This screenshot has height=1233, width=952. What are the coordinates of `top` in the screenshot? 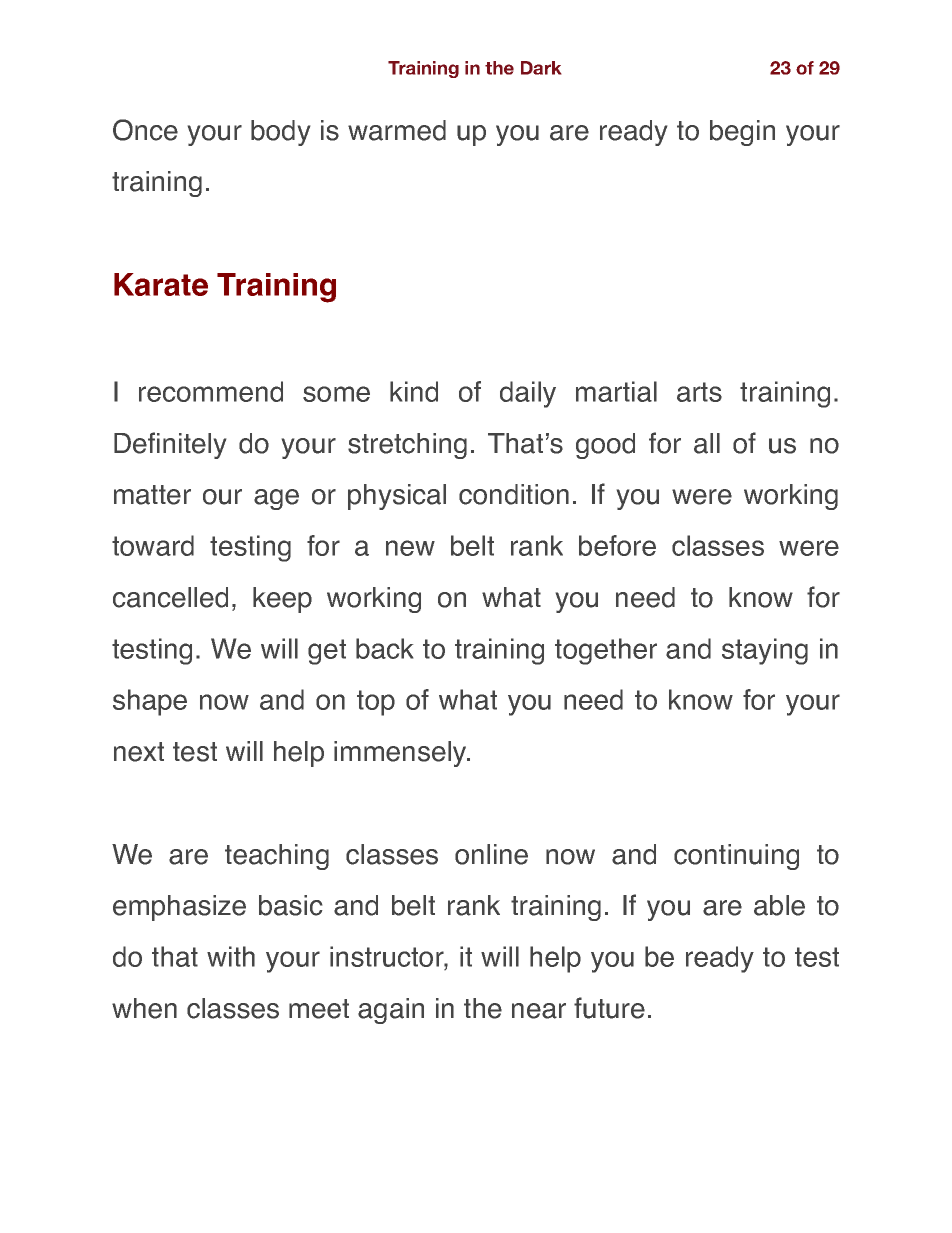 It's located at (376, 703).
